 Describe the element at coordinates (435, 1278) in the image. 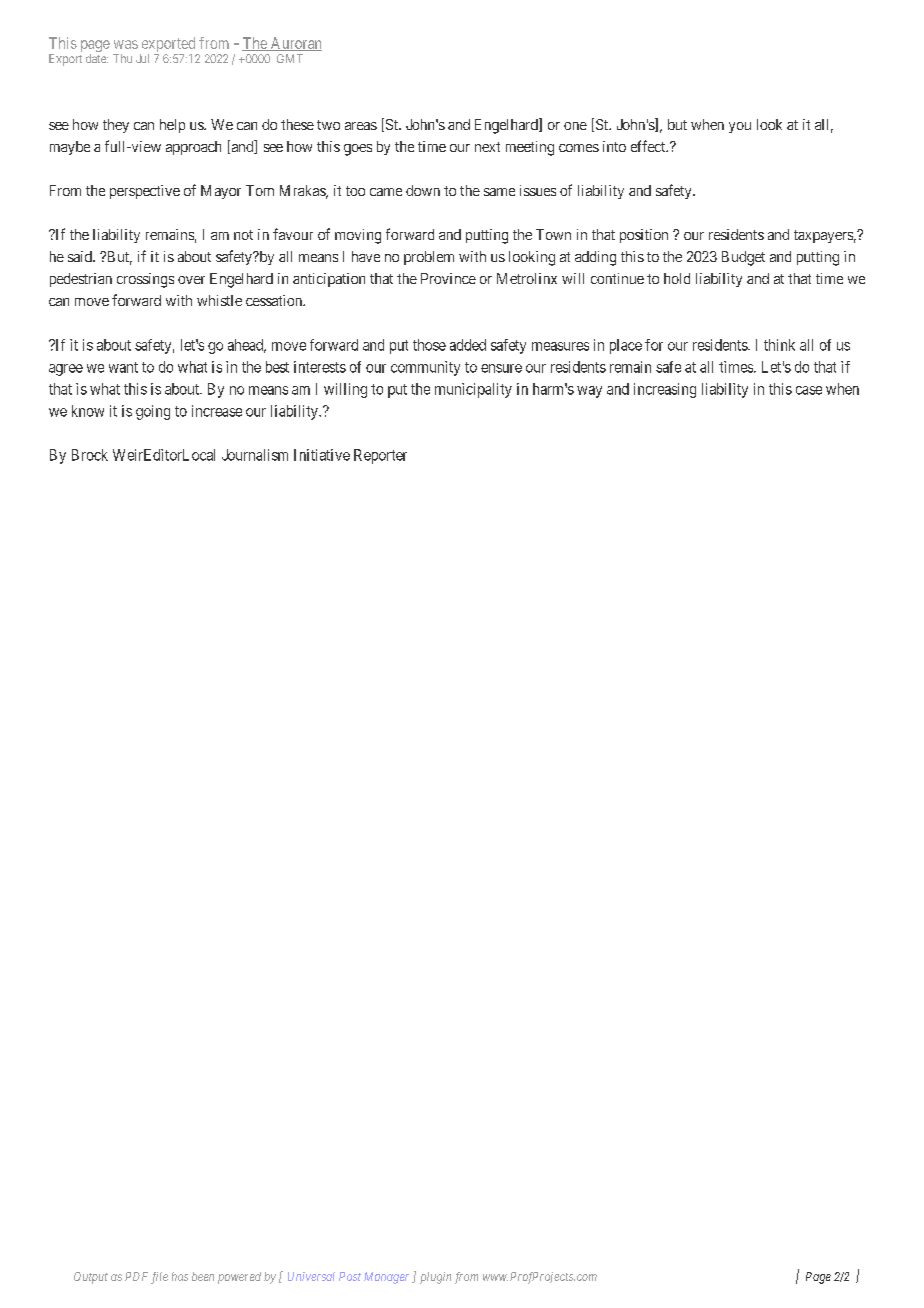

I see `plugin` at that location.
